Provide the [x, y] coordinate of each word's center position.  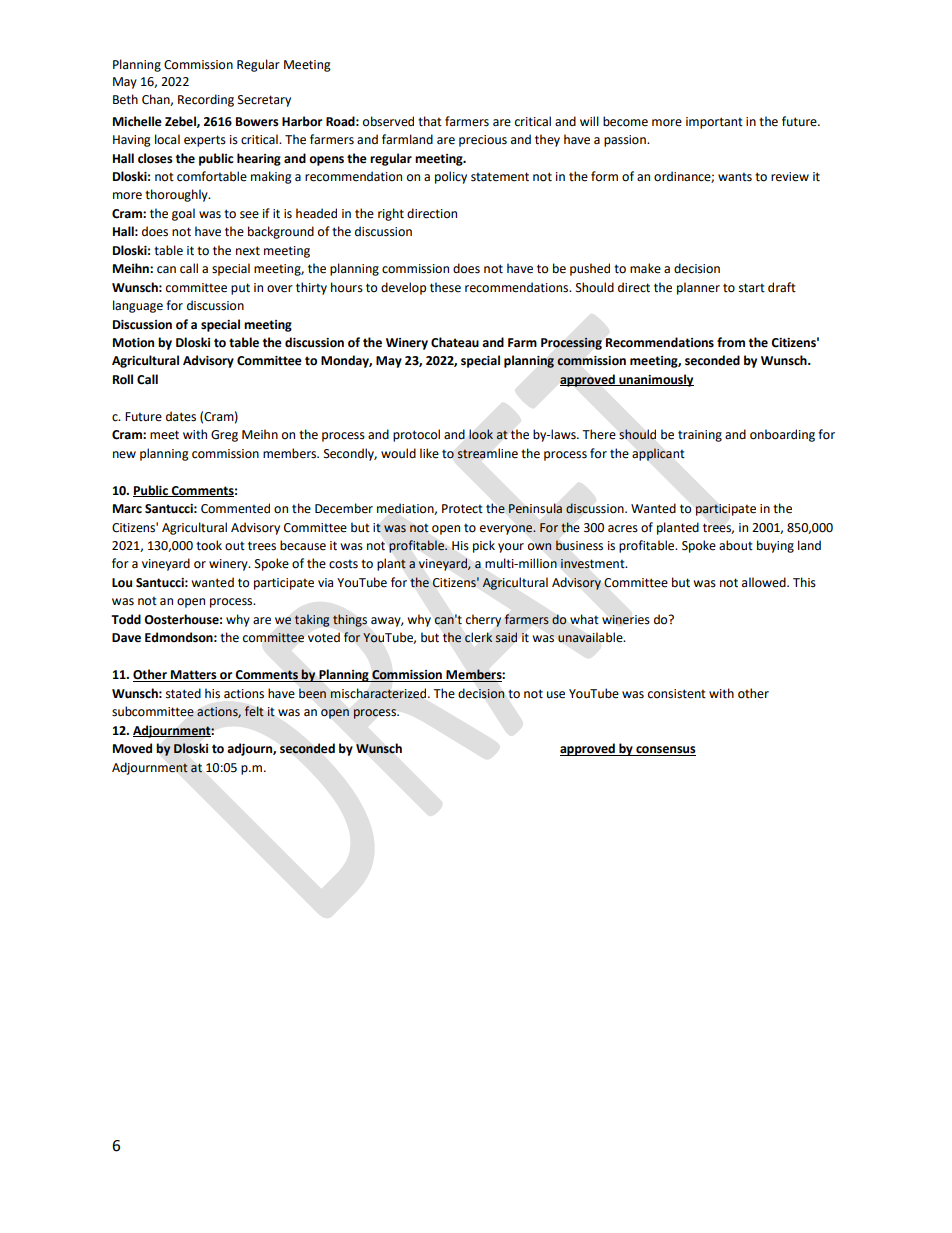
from [731, 342]
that [430, 121]
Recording [206, 100]
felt [254, 711]
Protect [462, 509]
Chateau [455, 342]
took [209, 545]
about [736, 545]
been [312, 694]
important [714, 123]
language [138, 306]
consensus [665, 751]
